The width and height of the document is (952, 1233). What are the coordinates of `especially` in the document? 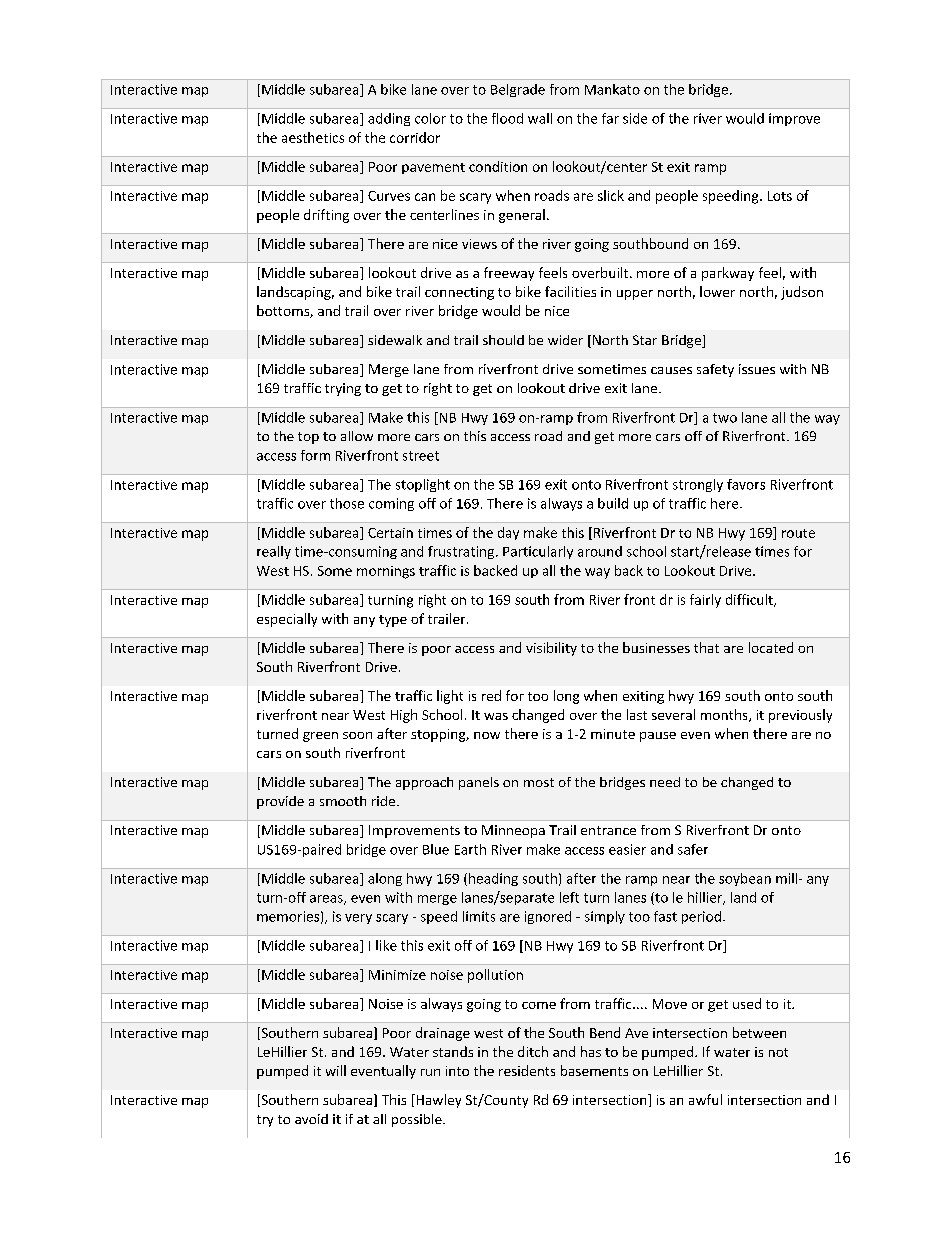 It's located at (287, 620).
